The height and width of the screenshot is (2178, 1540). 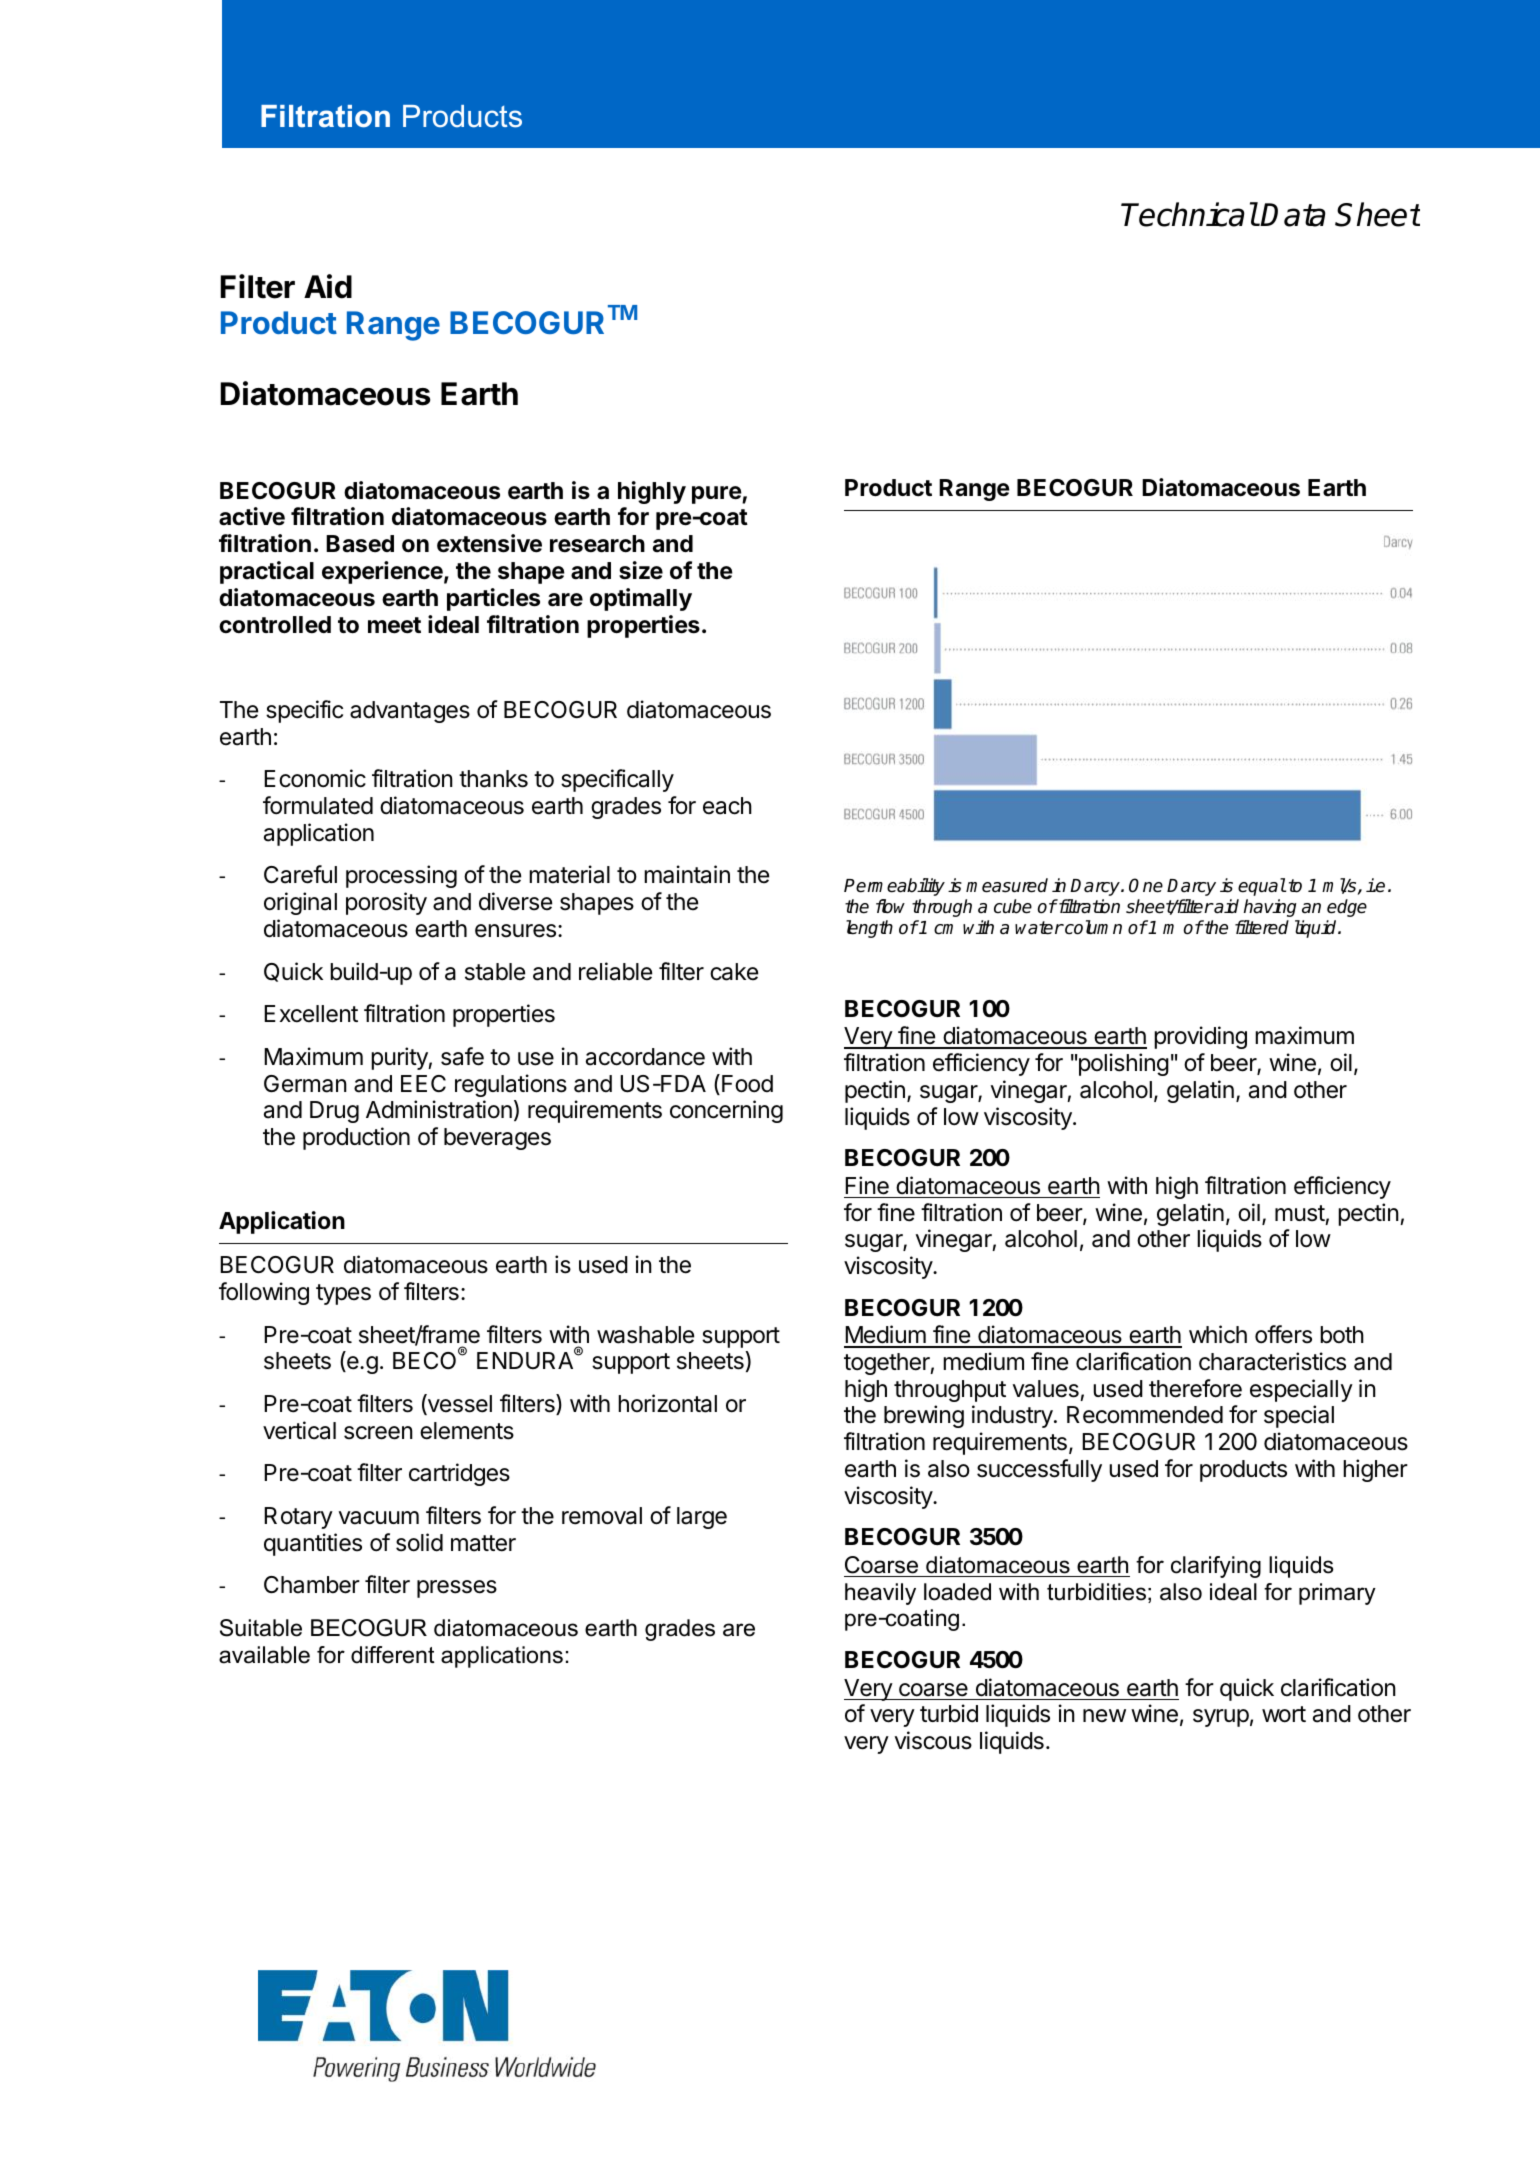 I want to click on which, so click(x=1218, y=1334).
